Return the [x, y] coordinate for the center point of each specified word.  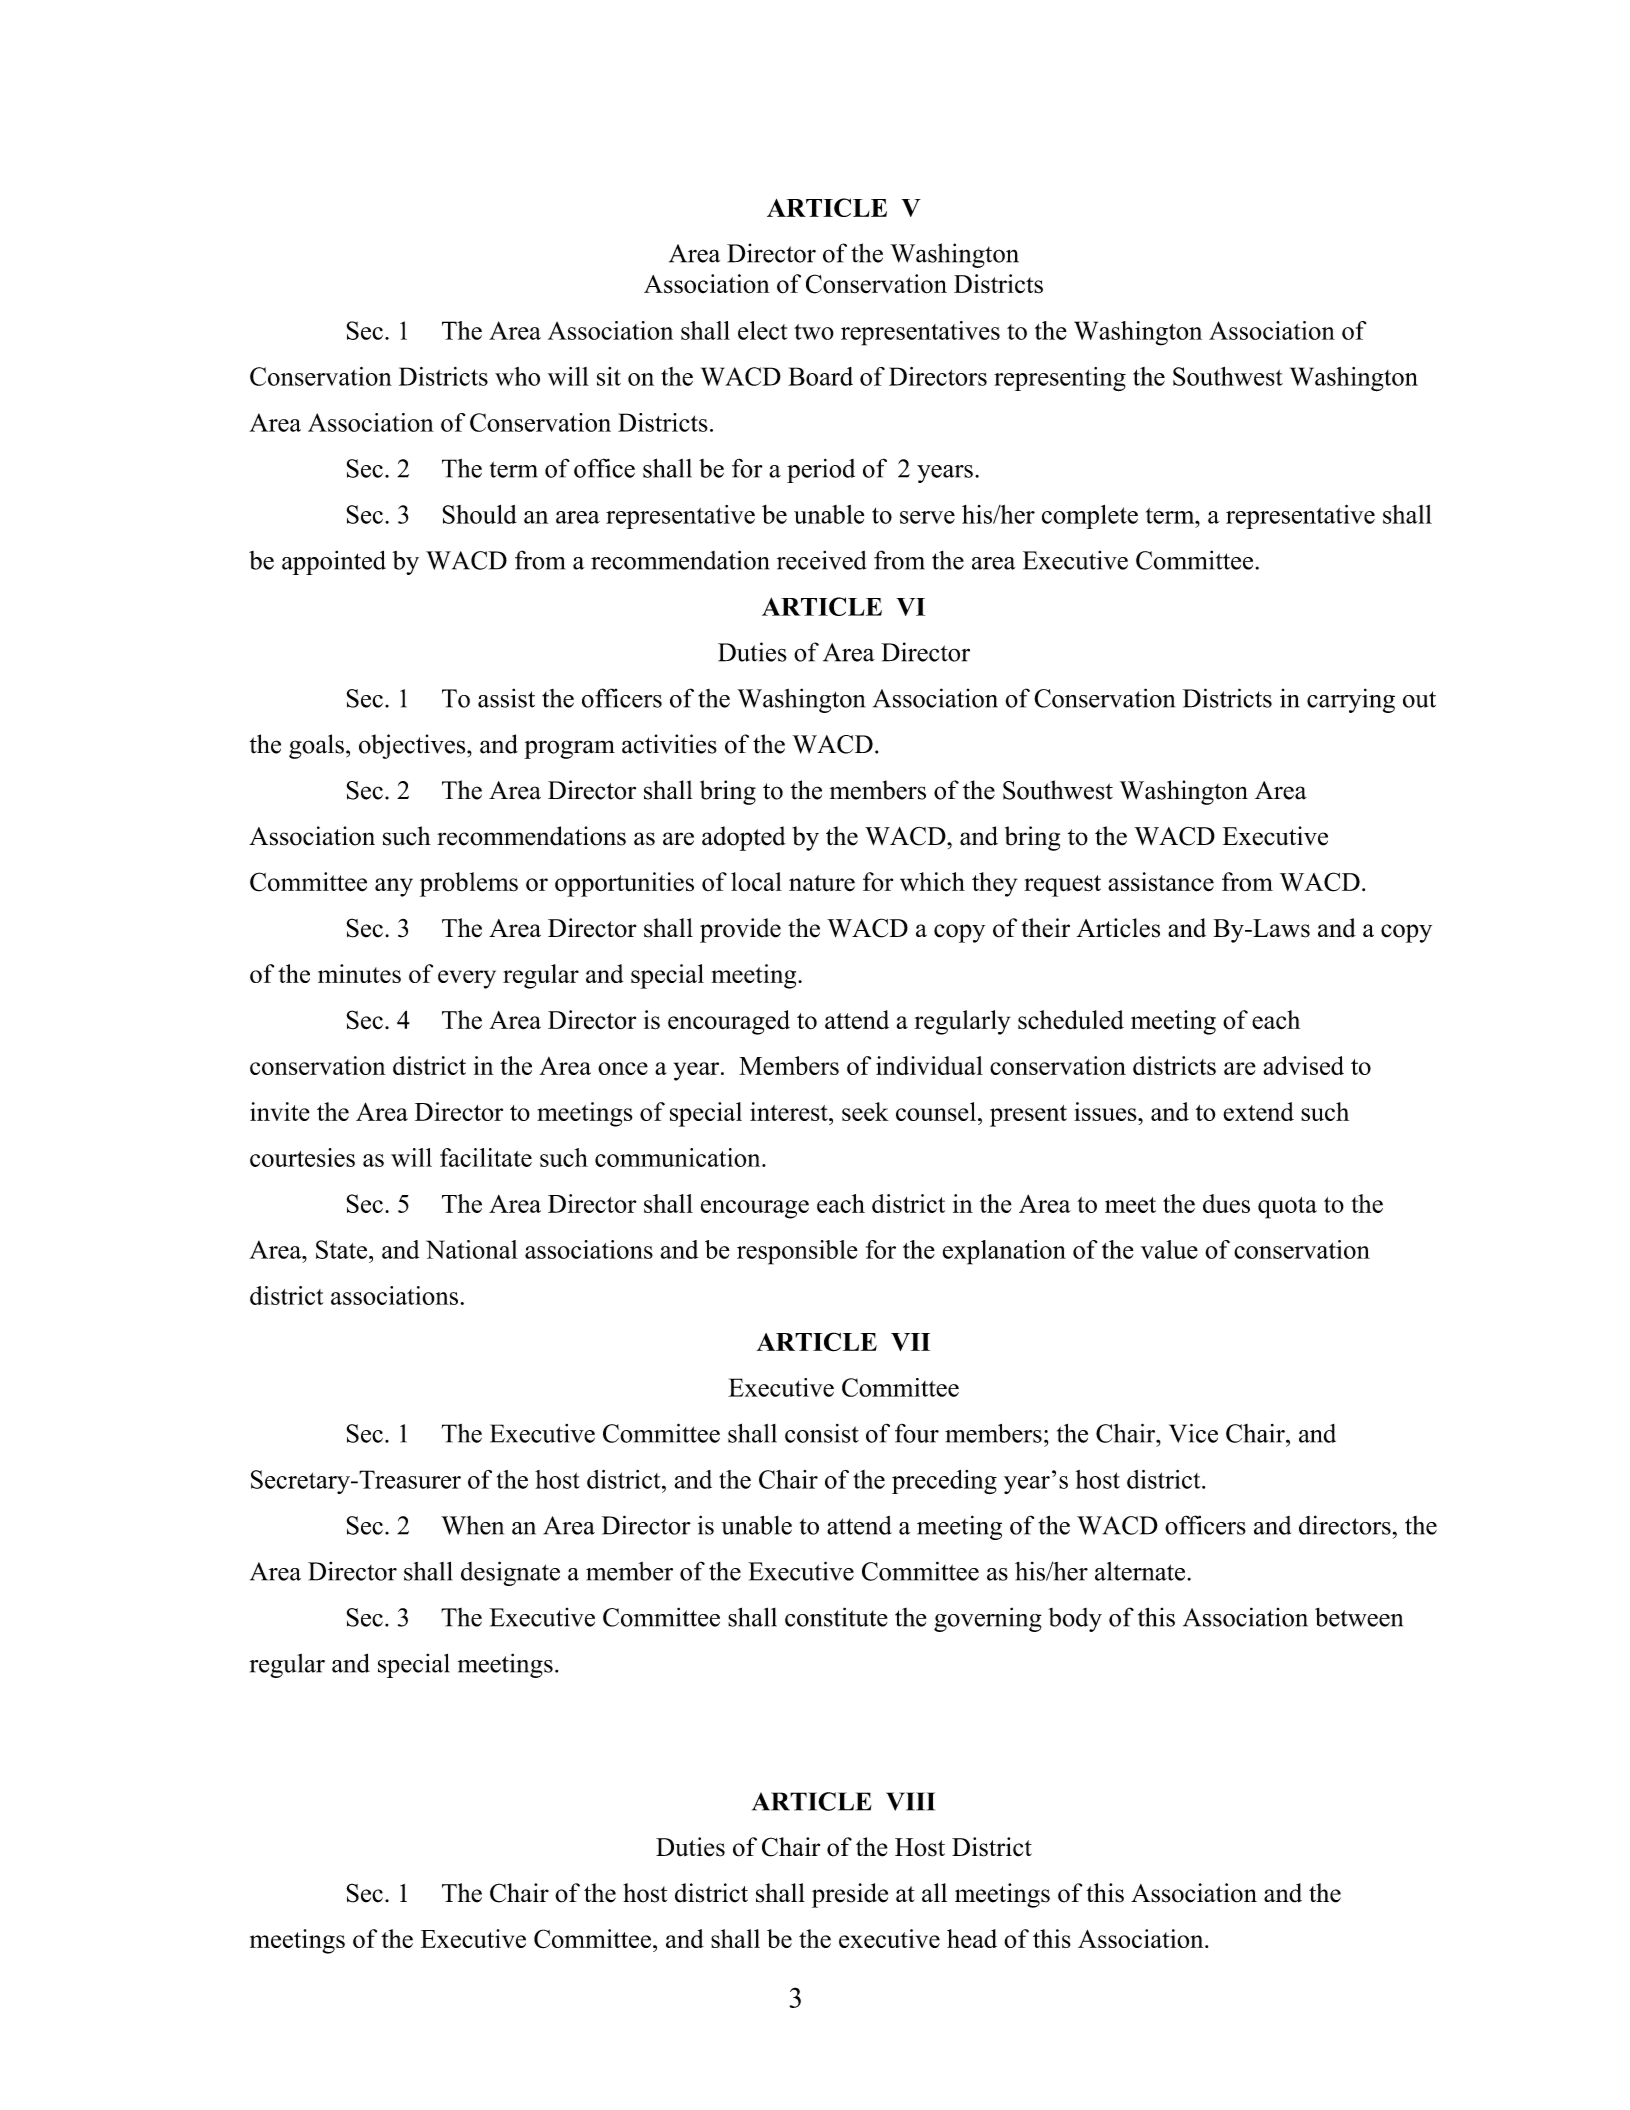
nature [822, 883]
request [1062, 886]
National [472, 1249]
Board [820, 376]
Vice [1193, 1433]
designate [510, 1573]
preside [850, 1895]
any [394, 887]
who [517, 376]
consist [822, 1433]
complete [1090, 517]
